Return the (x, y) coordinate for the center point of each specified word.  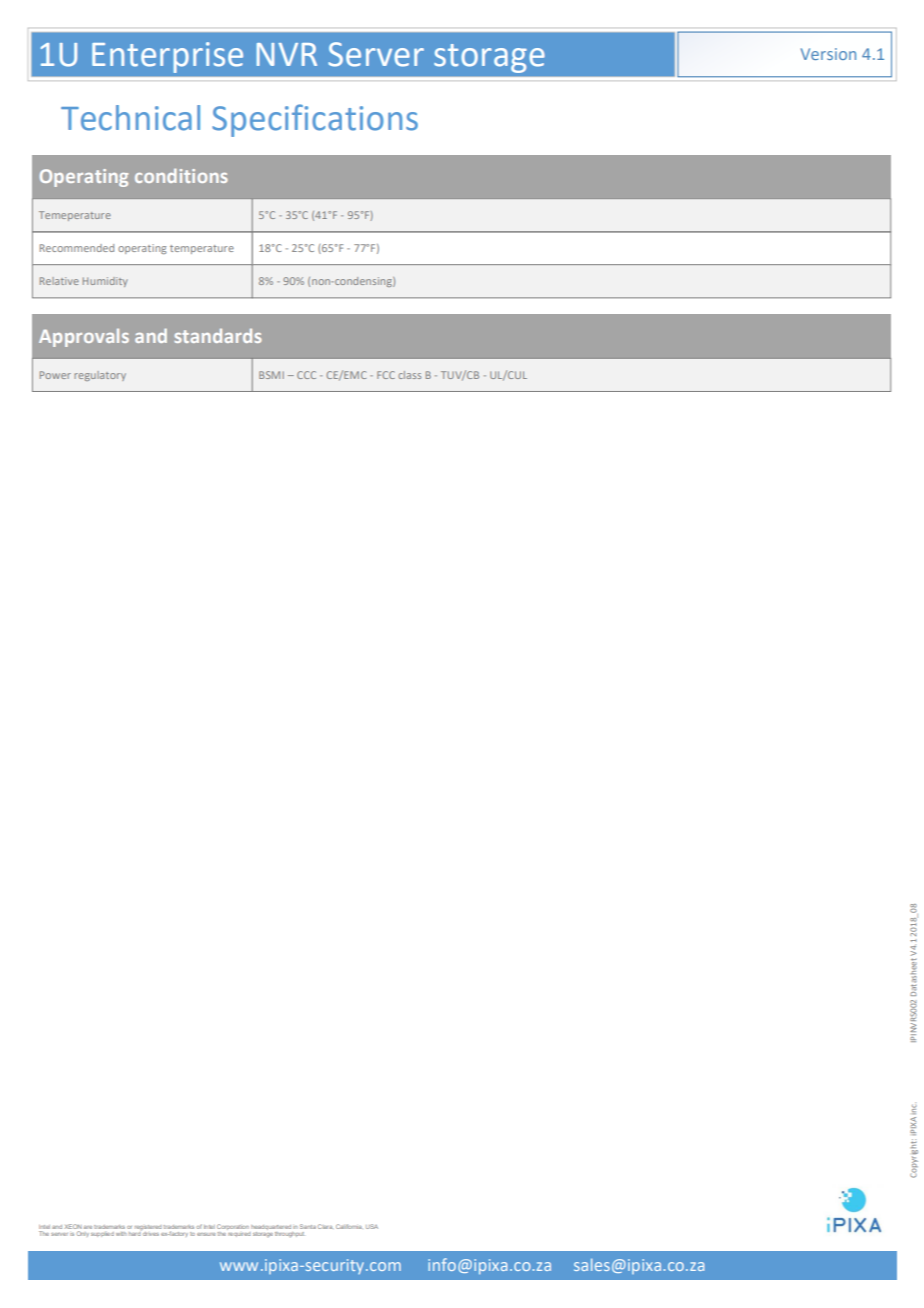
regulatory (100, 376)
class (409, 375)
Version (828, 54)
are (88, 1227)
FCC (386, 375)
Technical (130, 118)
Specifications (315, 120)
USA (372, 1226)
